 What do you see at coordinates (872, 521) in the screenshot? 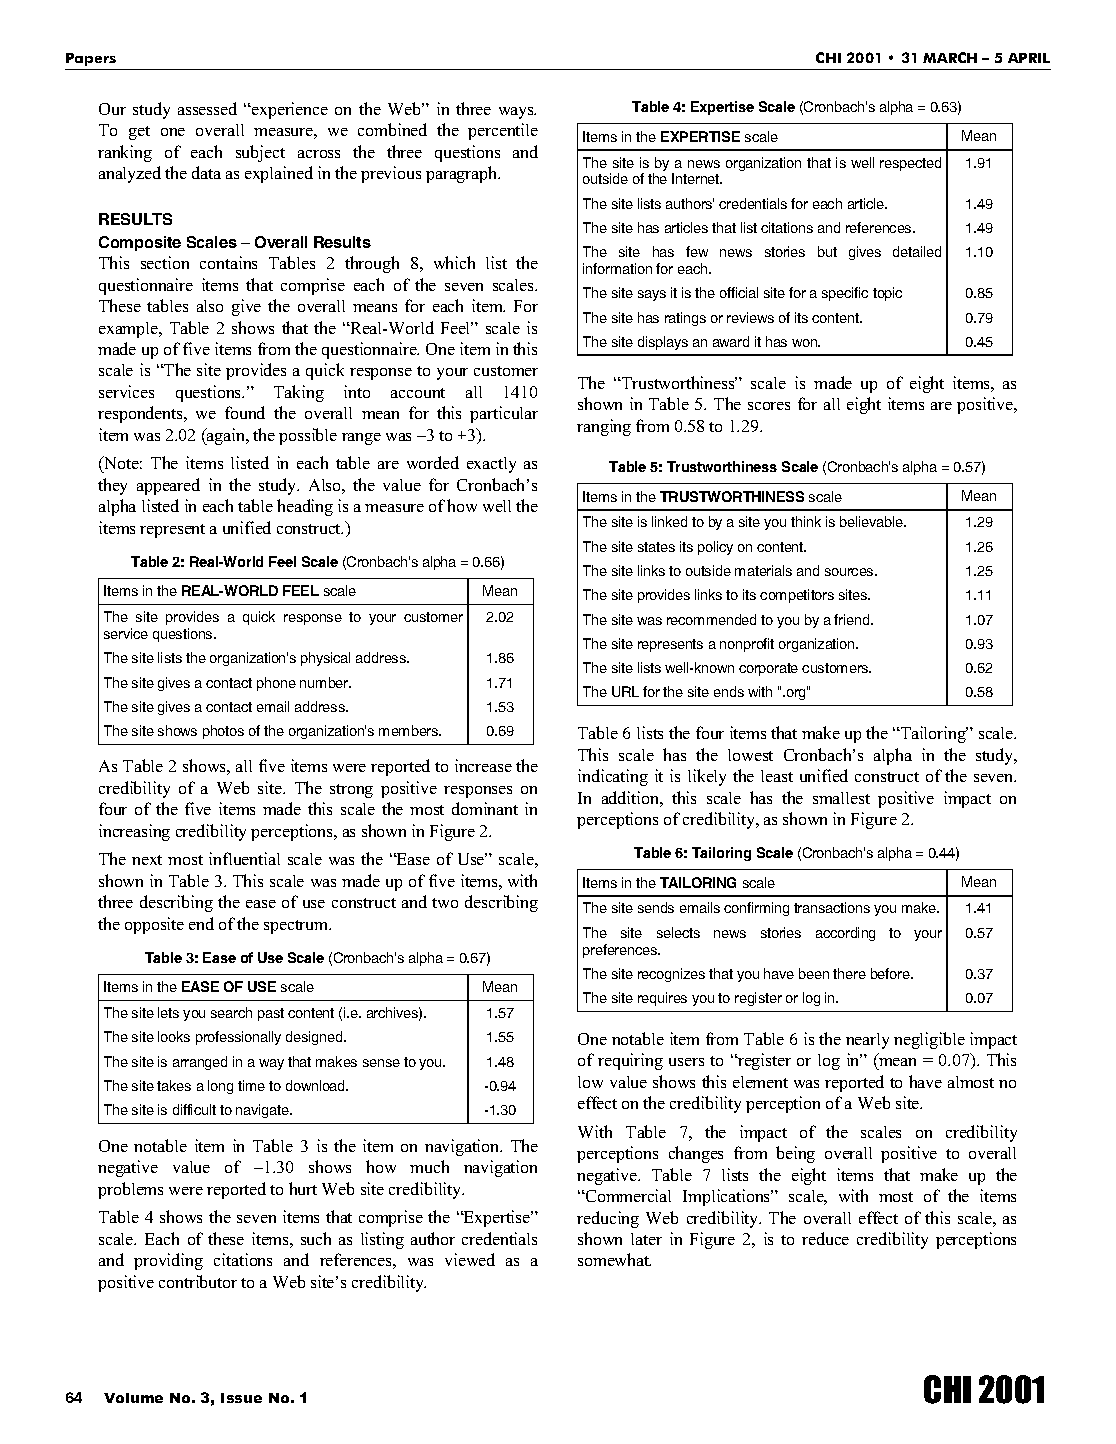
I see `believable` at bounding box center [872, 521].
